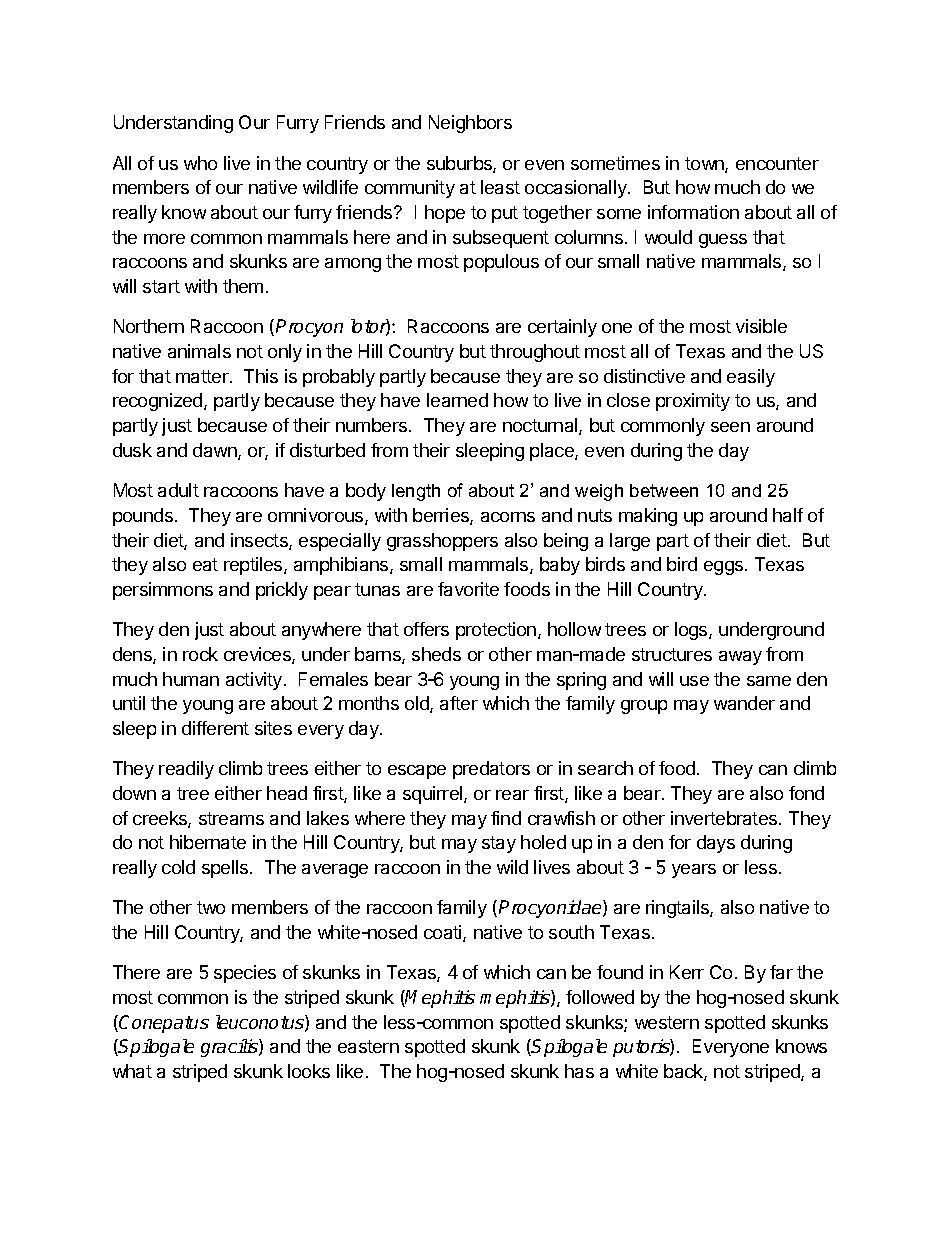  I want to click on favorite, so click(468, 589).
